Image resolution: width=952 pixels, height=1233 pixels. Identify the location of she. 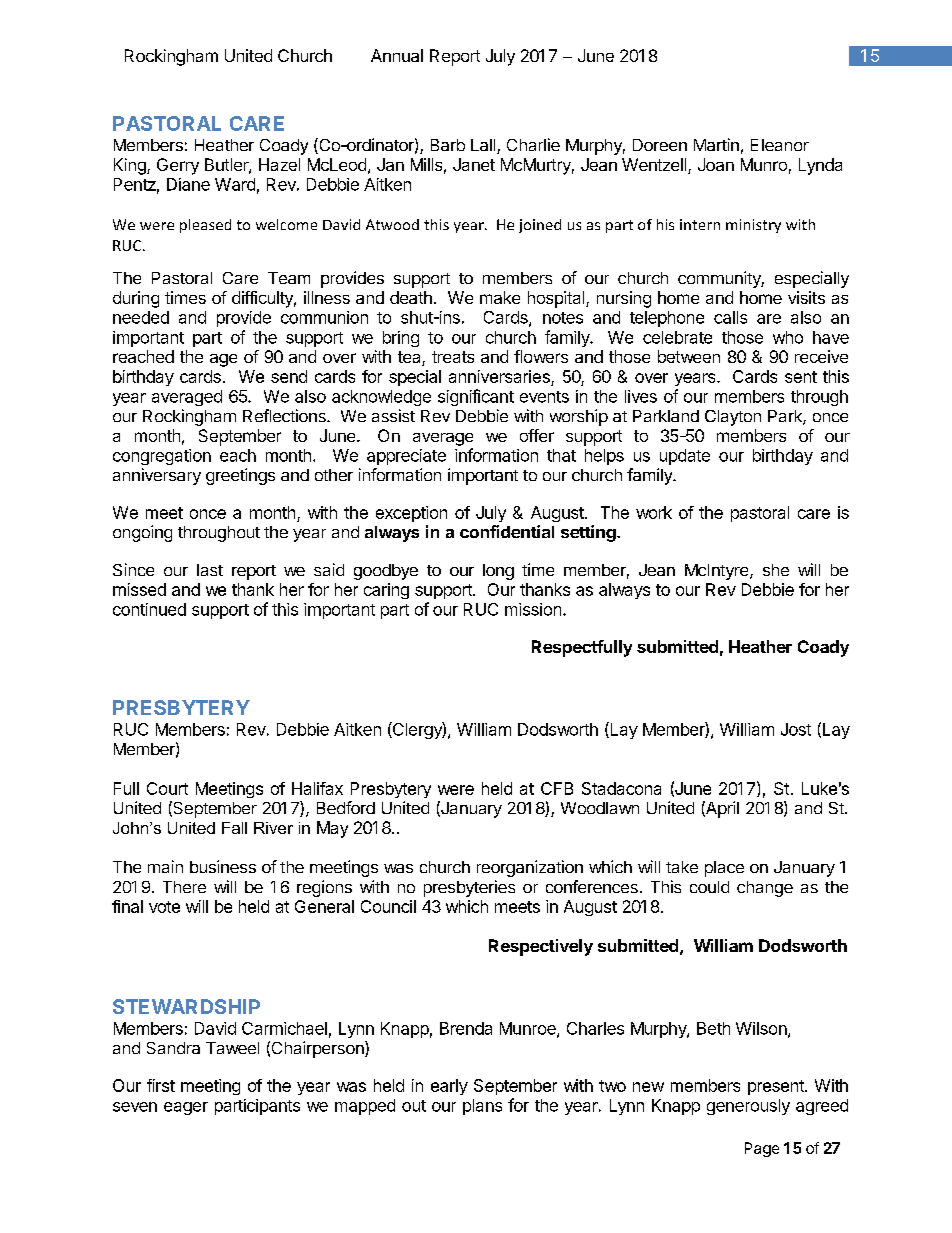
(776, 570).
